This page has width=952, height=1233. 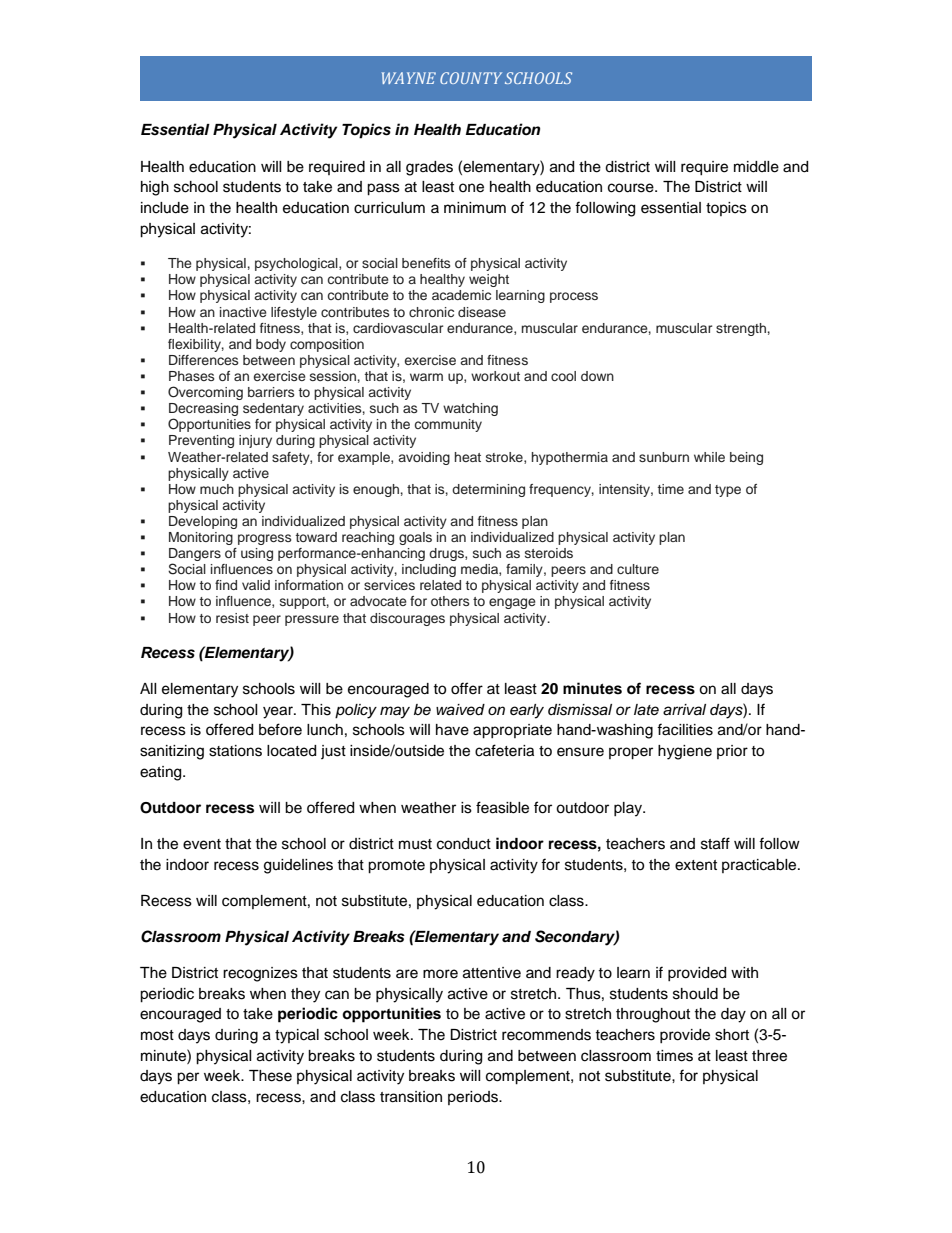 I want to click on workout, so click(x=495, y=376).
